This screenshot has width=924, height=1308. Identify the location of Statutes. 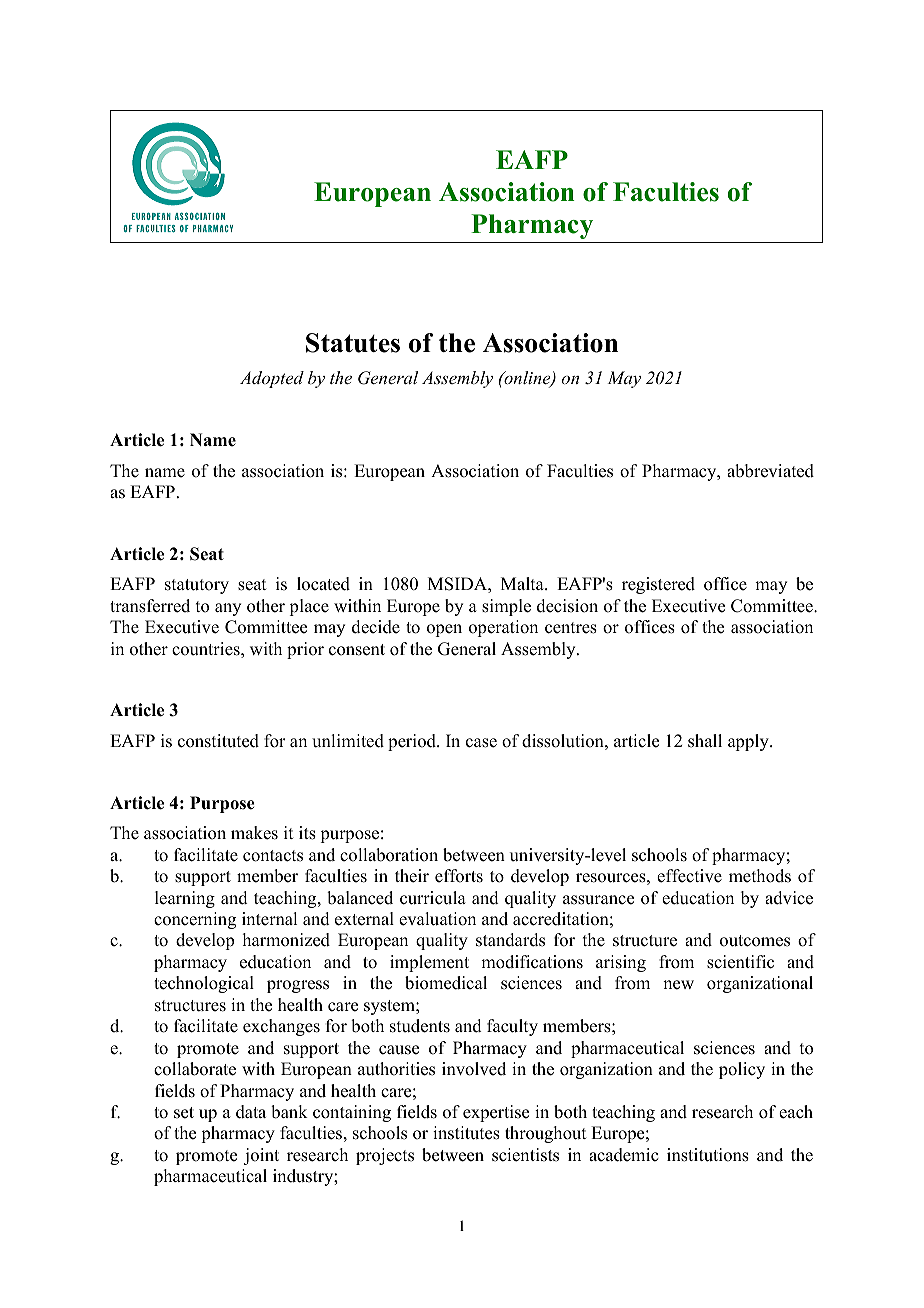
(353, 343).
